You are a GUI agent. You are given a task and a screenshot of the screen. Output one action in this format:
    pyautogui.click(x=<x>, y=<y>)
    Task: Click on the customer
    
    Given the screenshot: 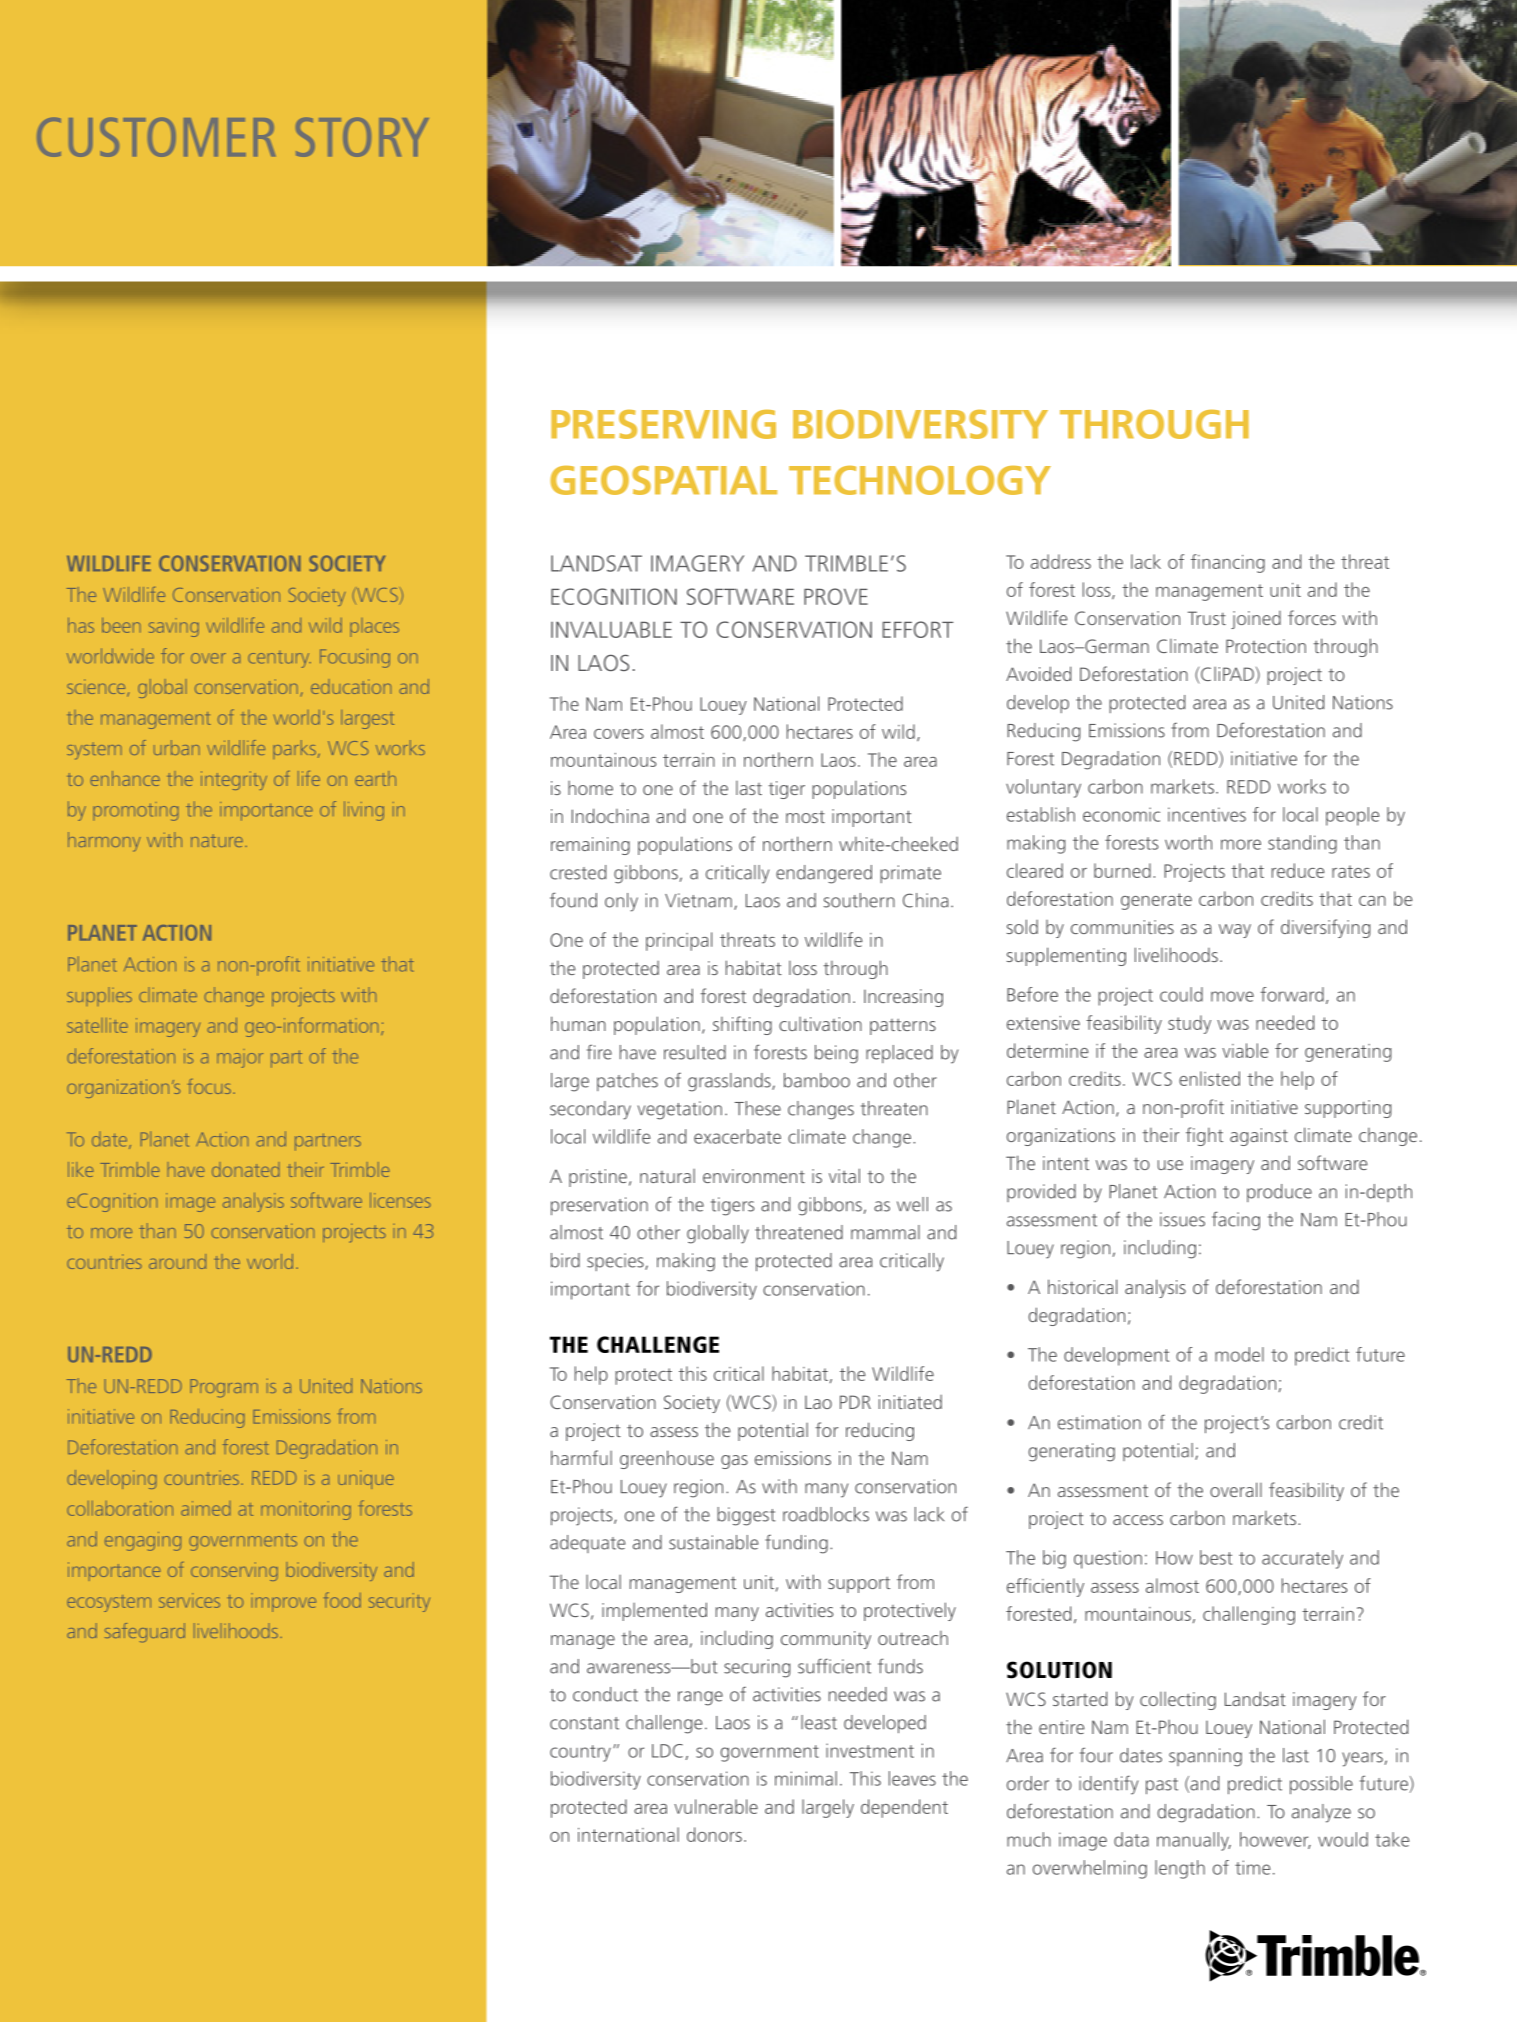 What is the action you would take?
    pyautogui.click(x=156, y=137)
